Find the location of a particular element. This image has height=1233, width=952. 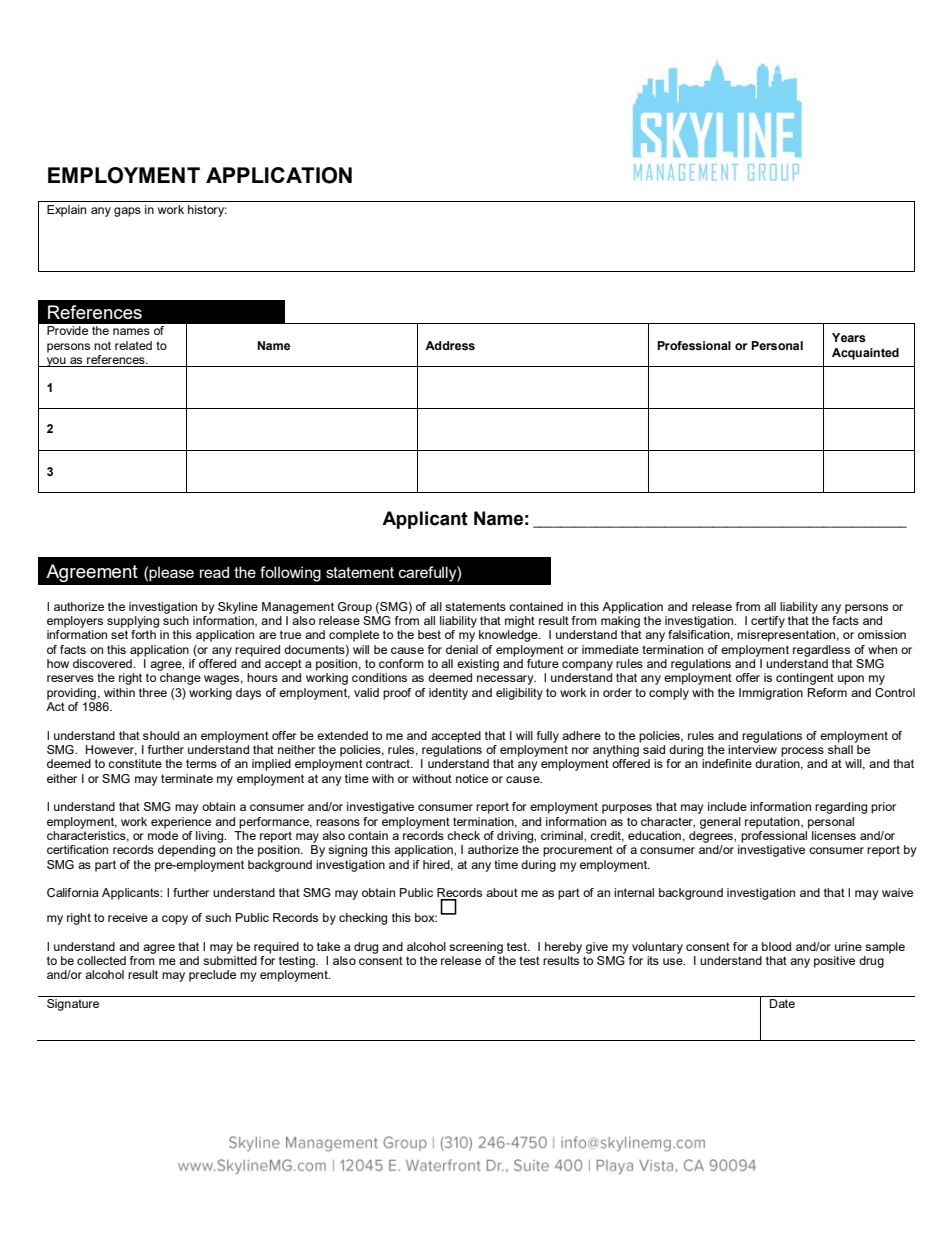

Address is located at coordinates (450, 345).
